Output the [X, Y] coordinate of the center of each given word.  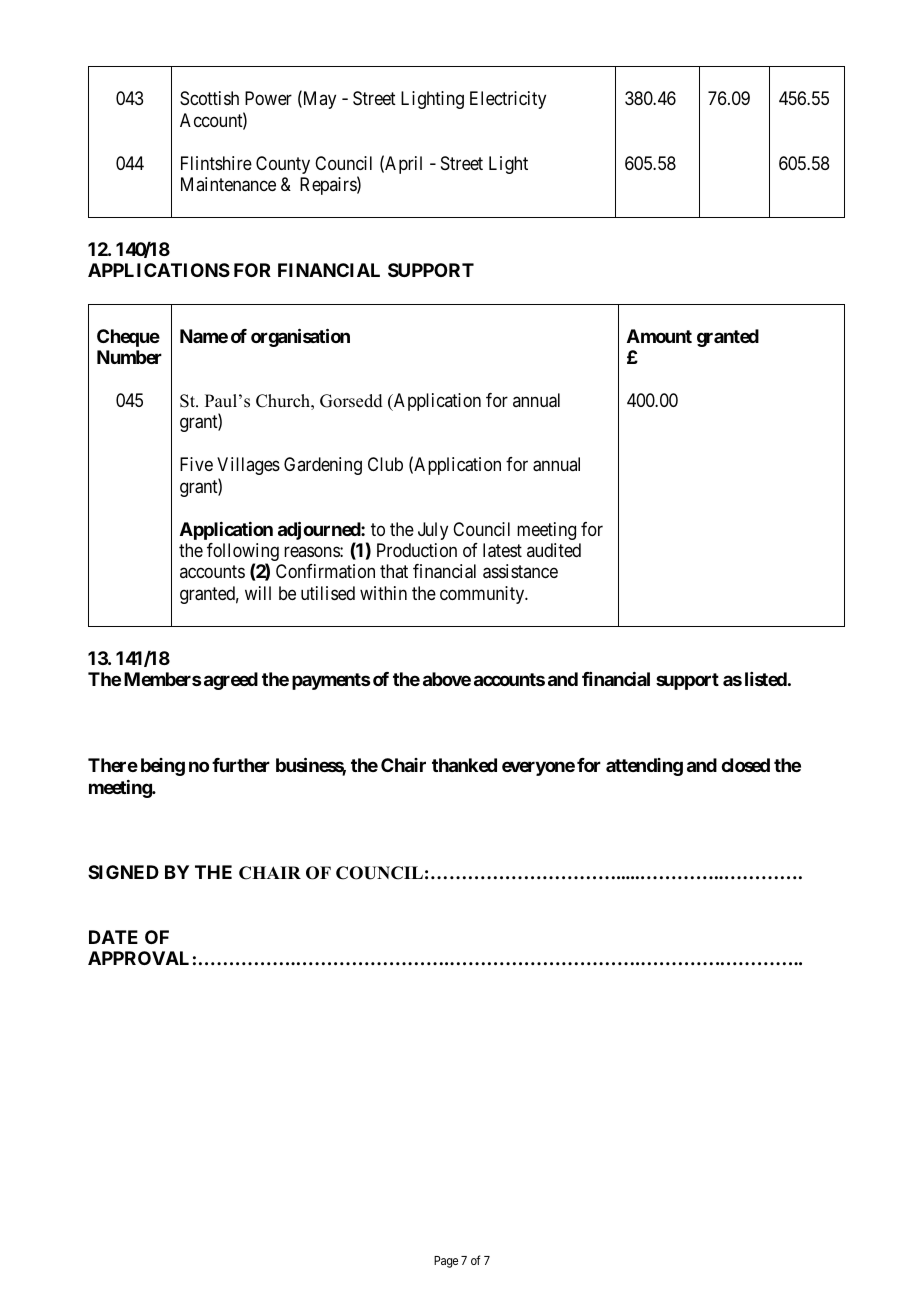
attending [644, 767]
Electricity [508, 100]
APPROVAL [138, 958]
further [241, 765]
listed [766, 679]
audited [554, 550]
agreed [231, 681]
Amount [659, 336]
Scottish [209, 98]
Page [446, 1262]
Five [196, 464]
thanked [464, 765]
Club [385, 464]
